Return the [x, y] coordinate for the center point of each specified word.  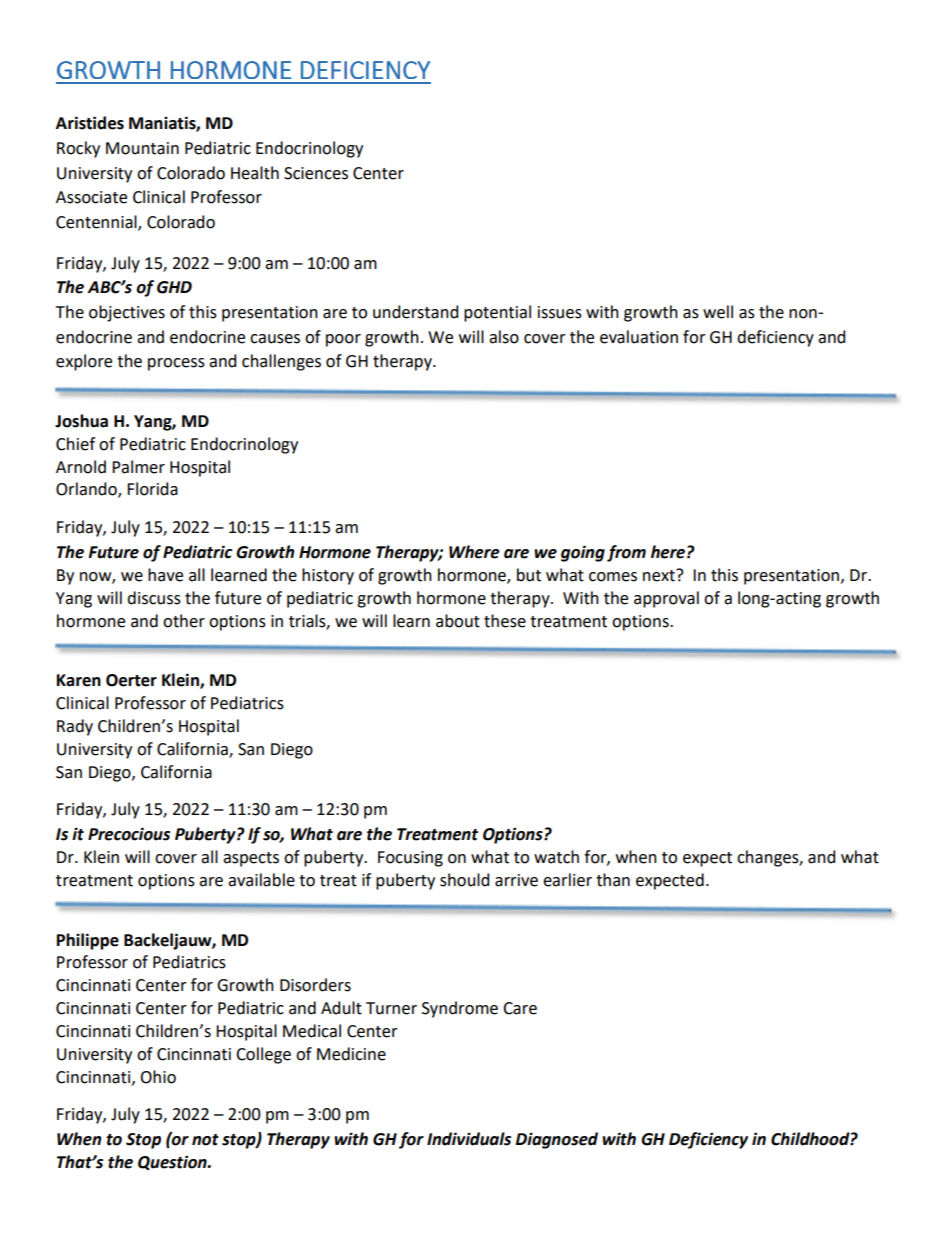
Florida [152, 489]
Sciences [316, 173]
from [626, 553]
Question [173, 1163]
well [718, 312]
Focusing [410, 859]
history [328, 576]
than [613, 880]
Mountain [142, 148]
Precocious [129, 834]
